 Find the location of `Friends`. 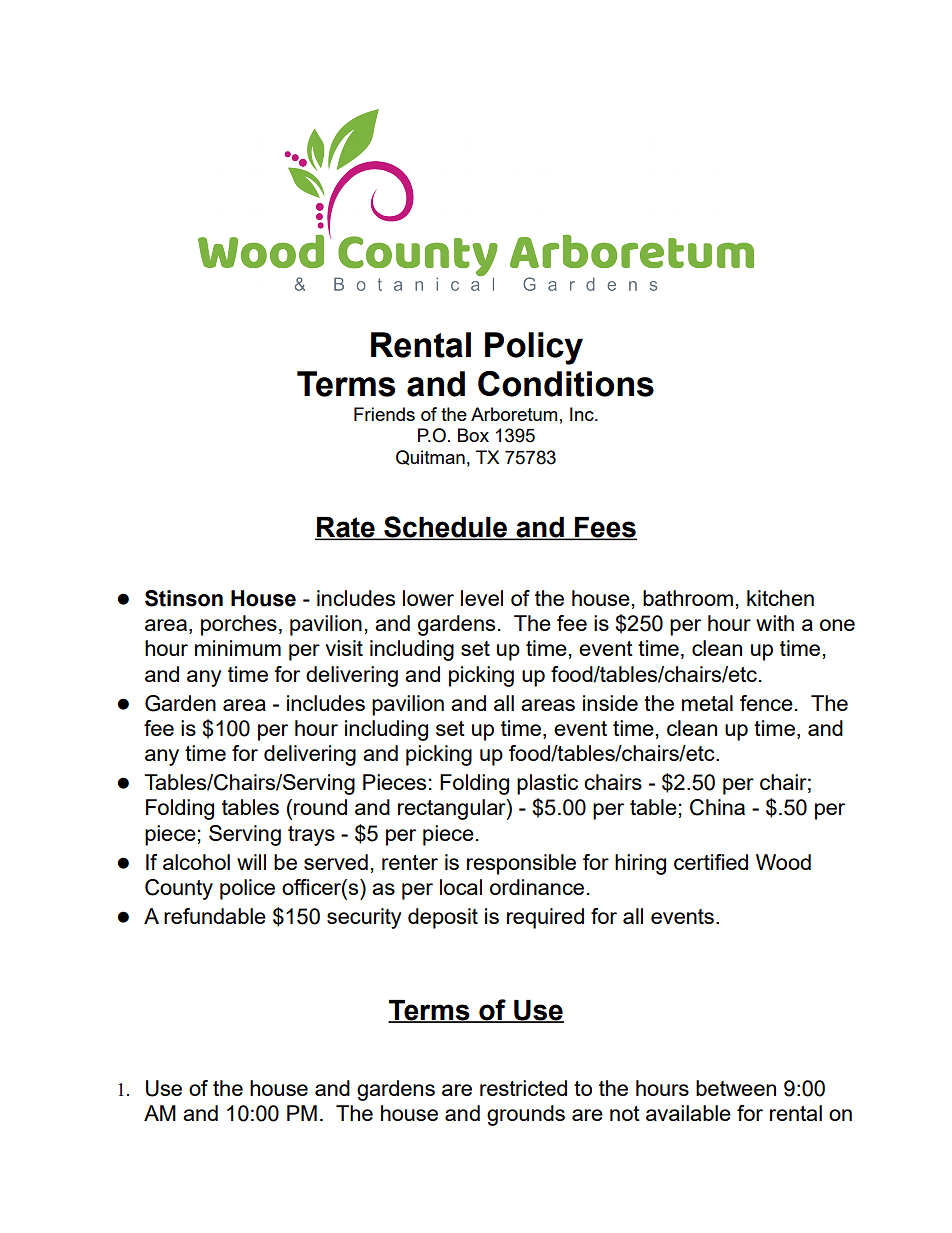

Friends is located at coordinates (384, 414).
